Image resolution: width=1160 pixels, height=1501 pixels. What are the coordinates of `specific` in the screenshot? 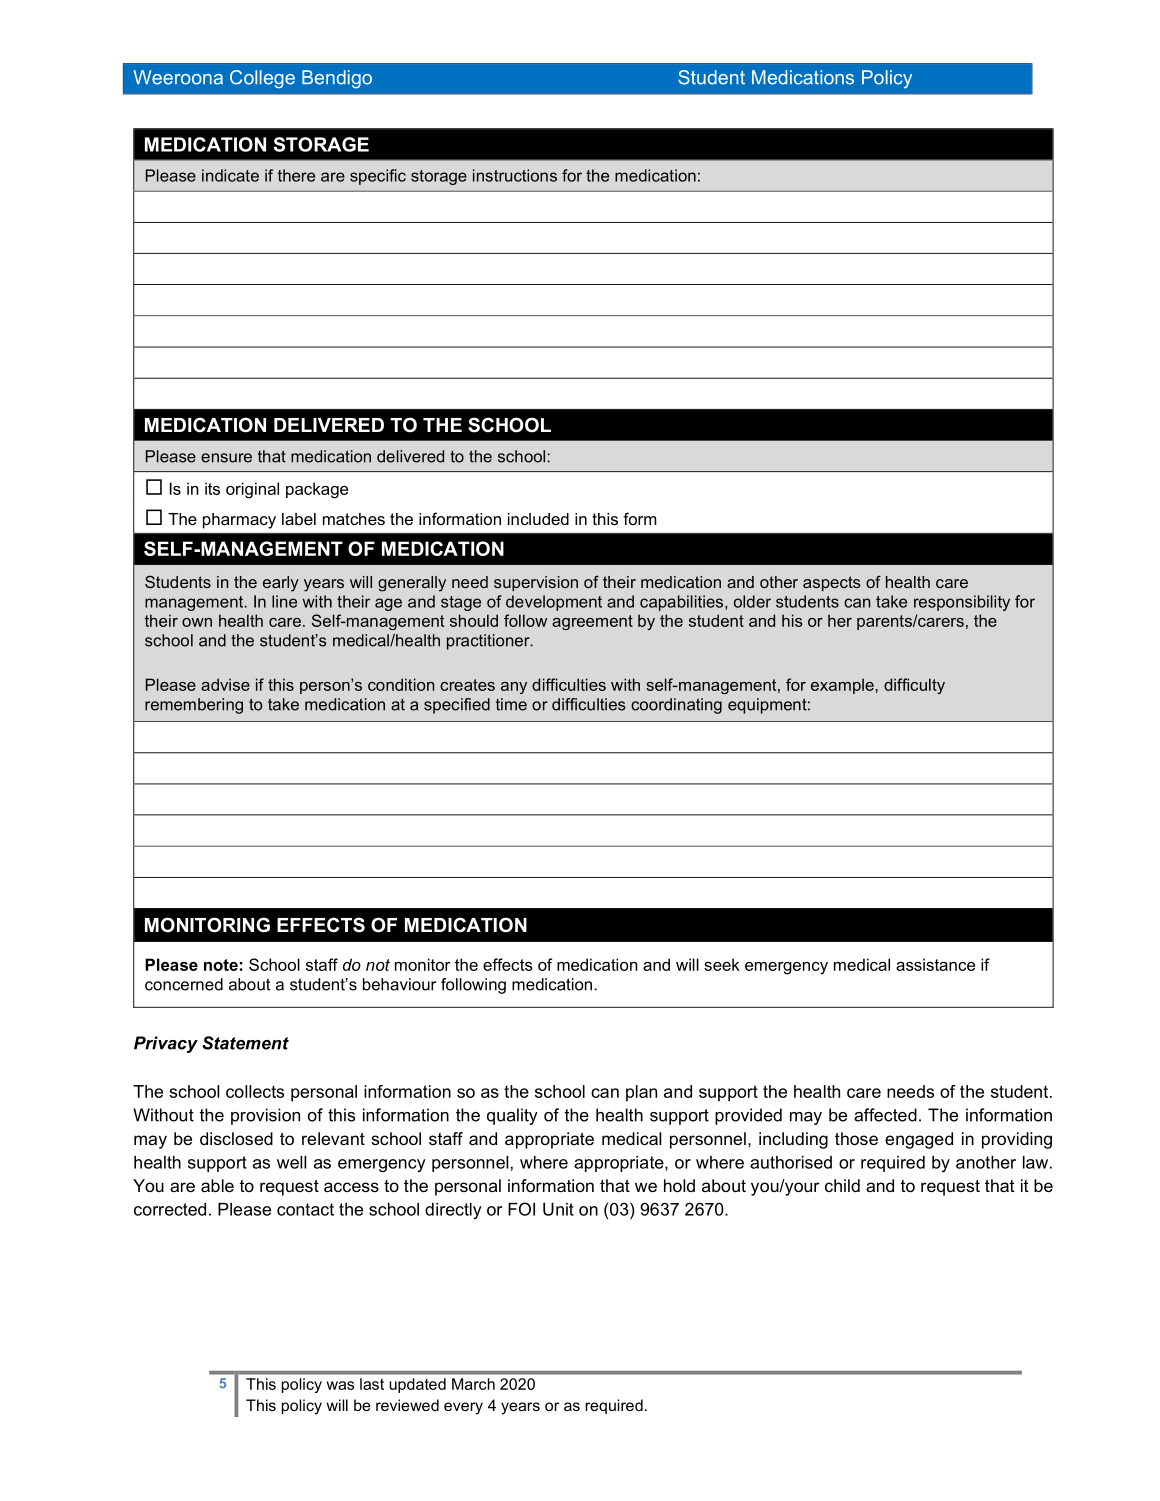 It's located at (378, 177).
